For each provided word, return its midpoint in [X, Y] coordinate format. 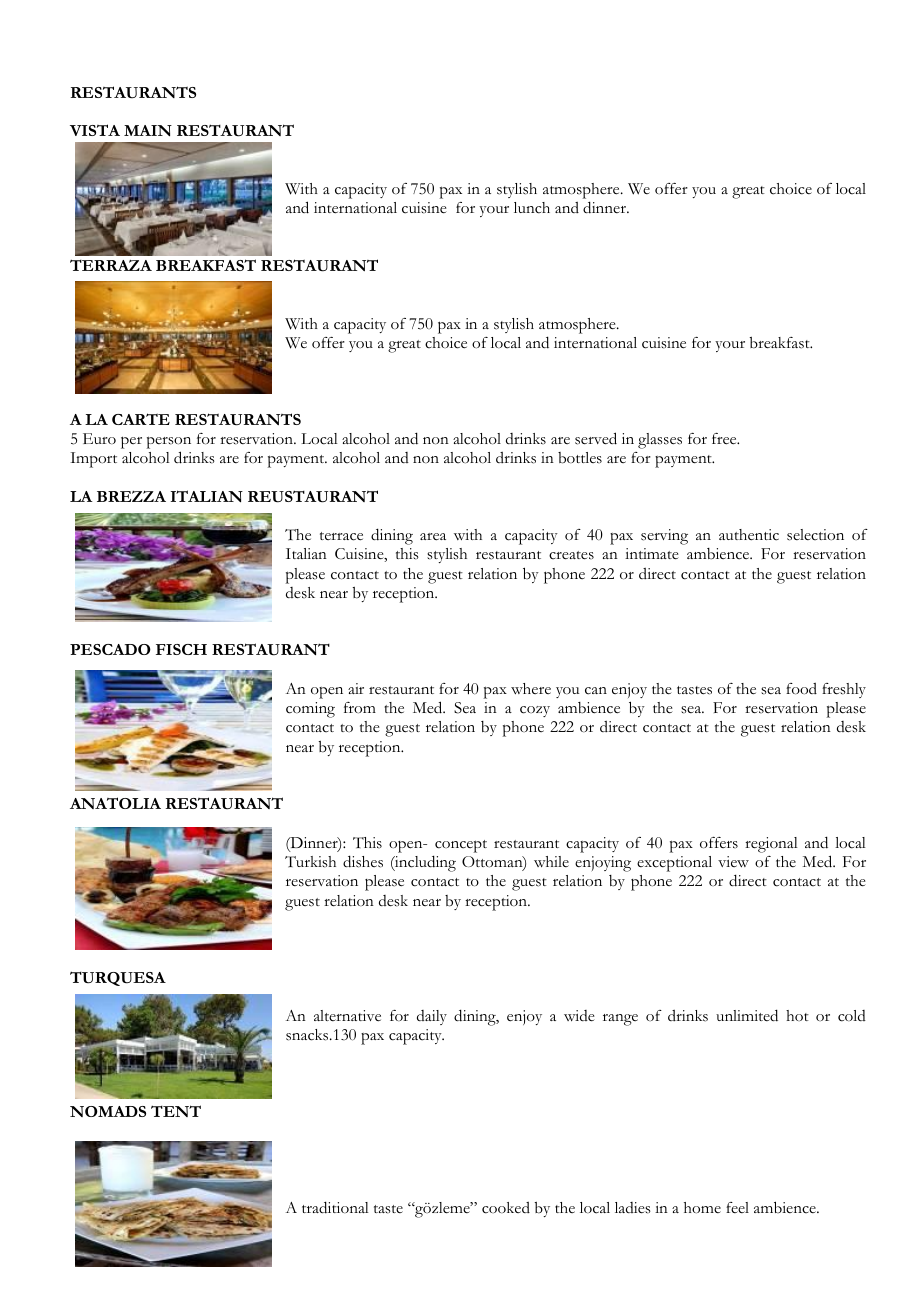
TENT [176, 1111]
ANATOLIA [115, 803]
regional [771, 845]
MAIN [148, 130]
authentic [749, 535]
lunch [532, 208]
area [433, 537]
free [725, 439]
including [424, 863]
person [169, 442]
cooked [506, 1208]
